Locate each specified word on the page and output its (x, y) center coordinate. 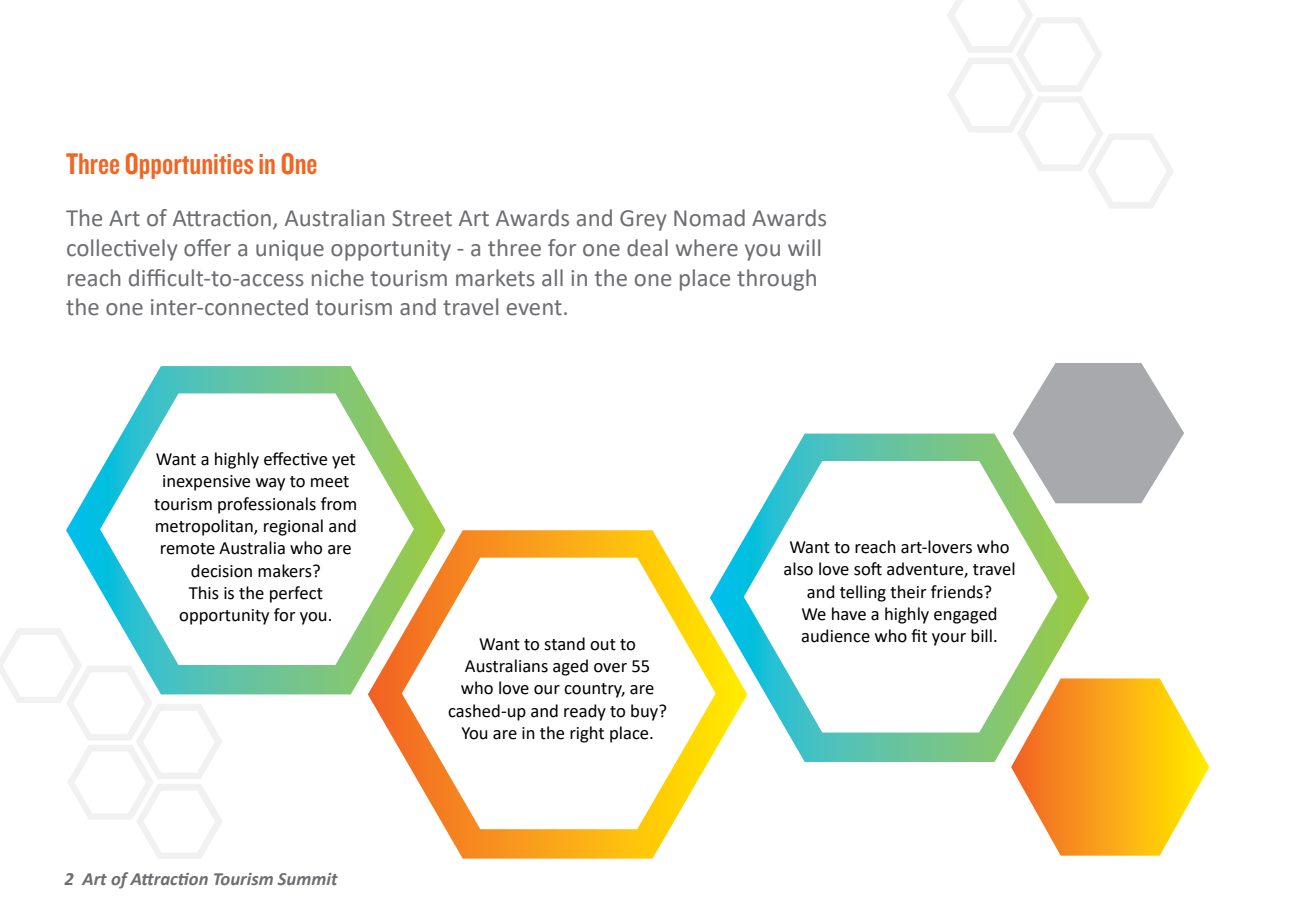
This (204, 593)
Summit (307, 879)
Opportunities (189, 166)
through (776, 280)
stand (564, 644)
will (804, 247)
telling (863, 593)
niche (338, 278)
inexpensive (206, 483)
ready (585, 712)
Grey (643, 220)
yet (343, 461)
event (534, 308)
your (949, 639)
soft (868, 569)
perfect (296, 594)
